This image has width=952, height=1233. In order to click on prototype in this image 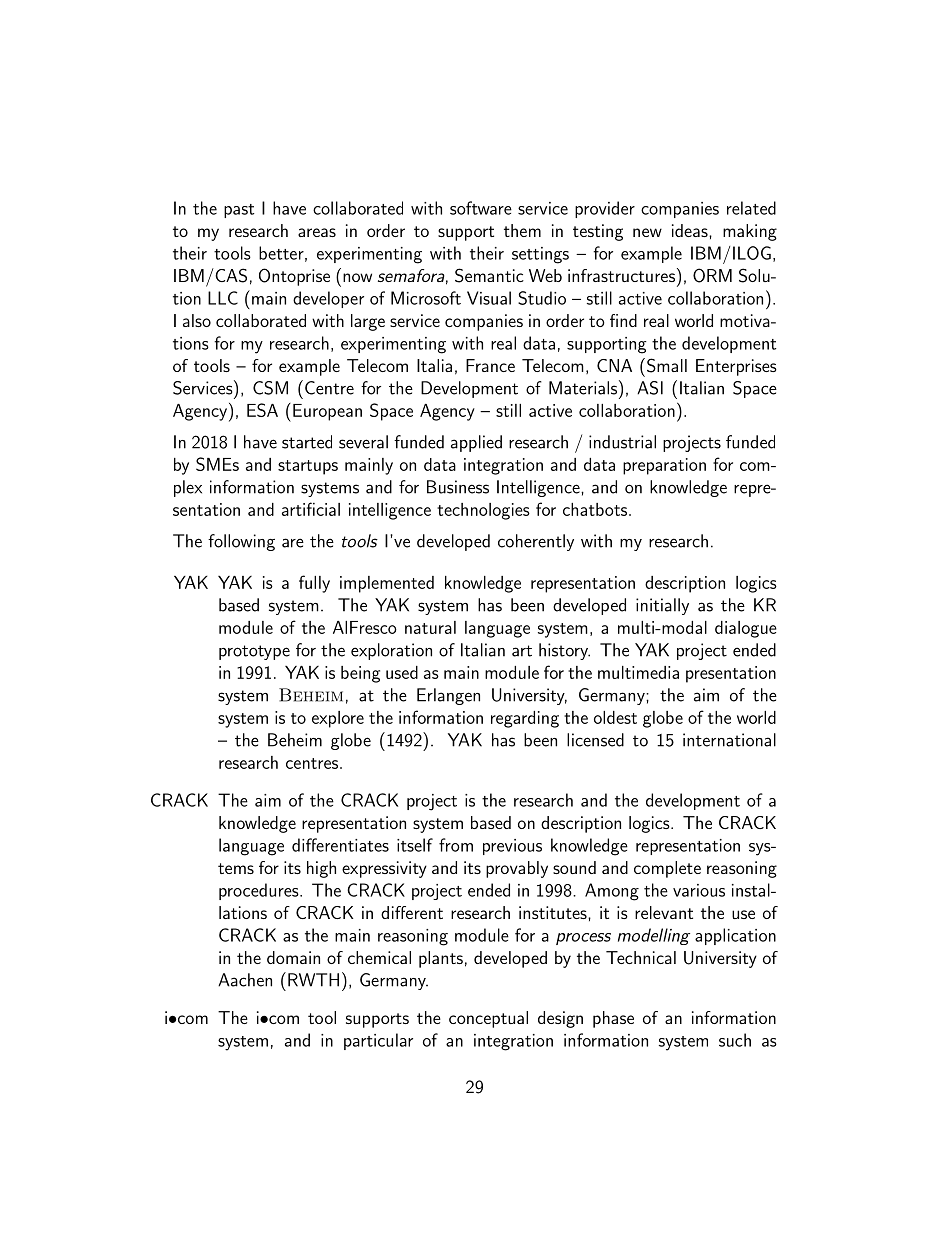, I will do `click(254, 652)`.
